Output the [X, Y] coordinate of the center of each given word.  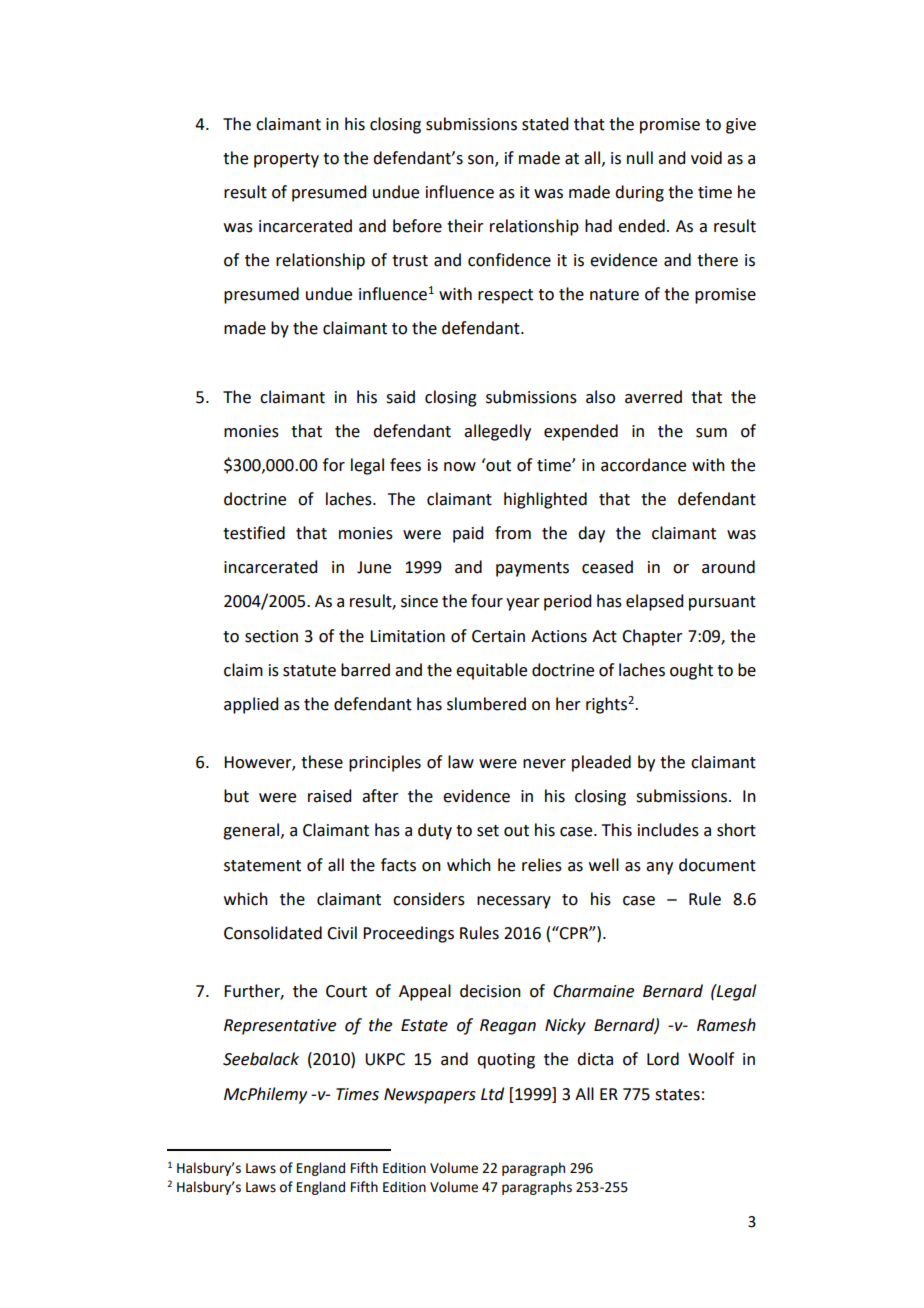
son [482, 160]
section [271, 636]
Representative [280, 1027]
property [286, 160]
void [706, 158]
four [487, 601]
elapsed [654, 602]
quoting [506, 1061]
